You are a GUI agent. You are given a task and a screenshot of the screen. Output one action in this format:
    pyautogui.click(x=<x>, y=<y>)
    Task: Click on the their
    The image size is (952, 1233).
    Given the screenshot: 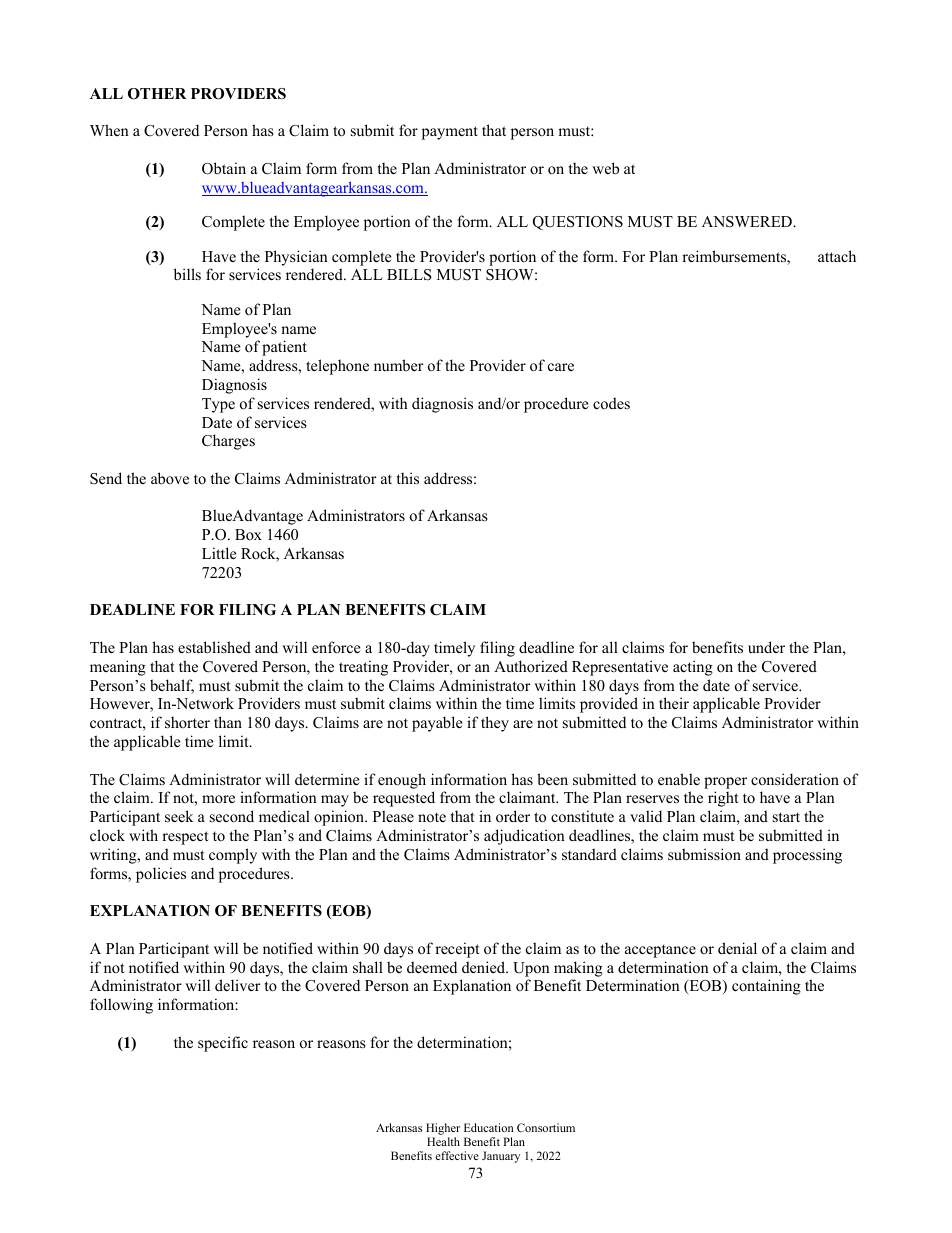 What is the action you would take?
    pyautogui.click(x=674, y=703)
